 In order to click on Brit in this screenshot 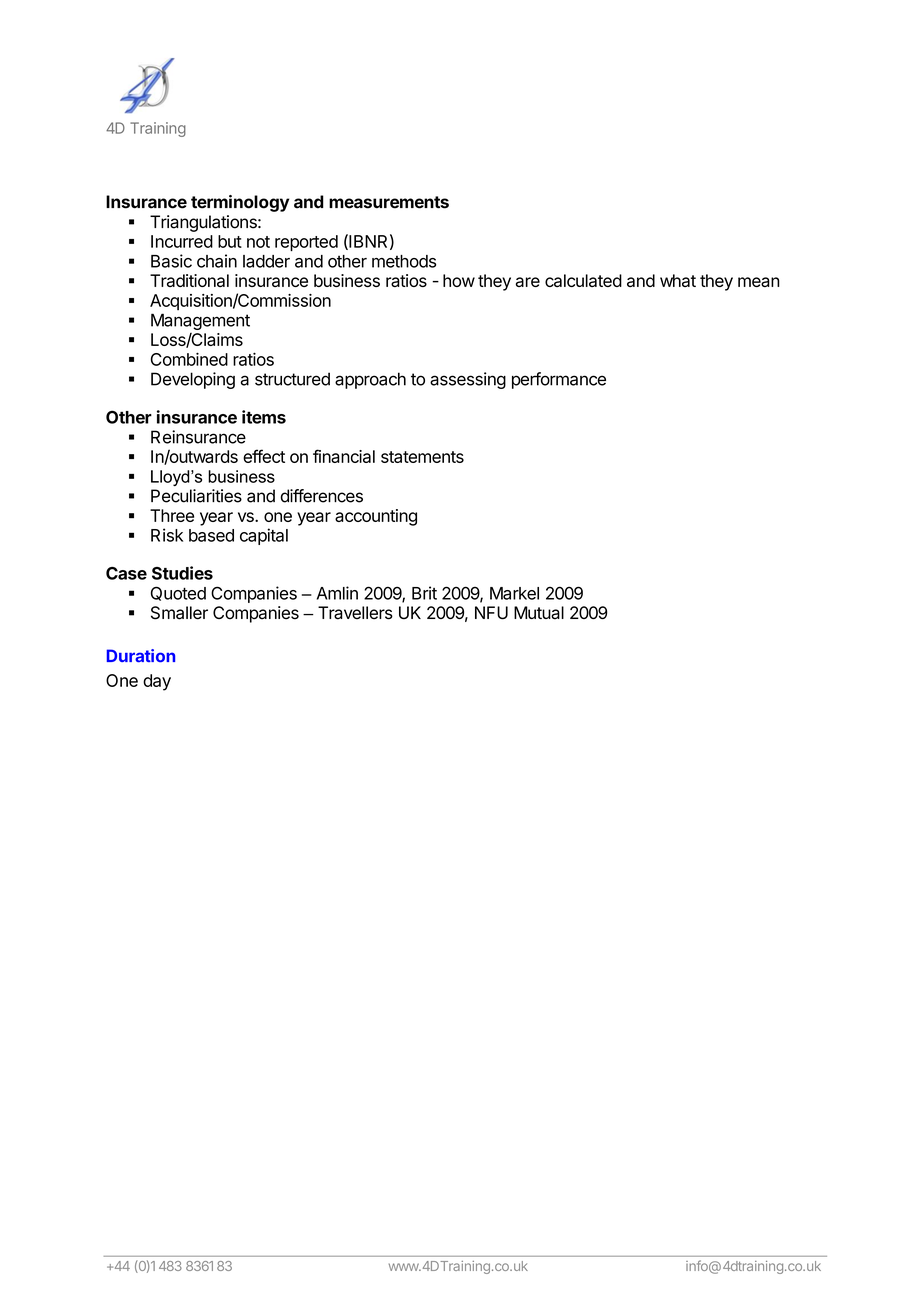, I will do `click(424, 593)`.
